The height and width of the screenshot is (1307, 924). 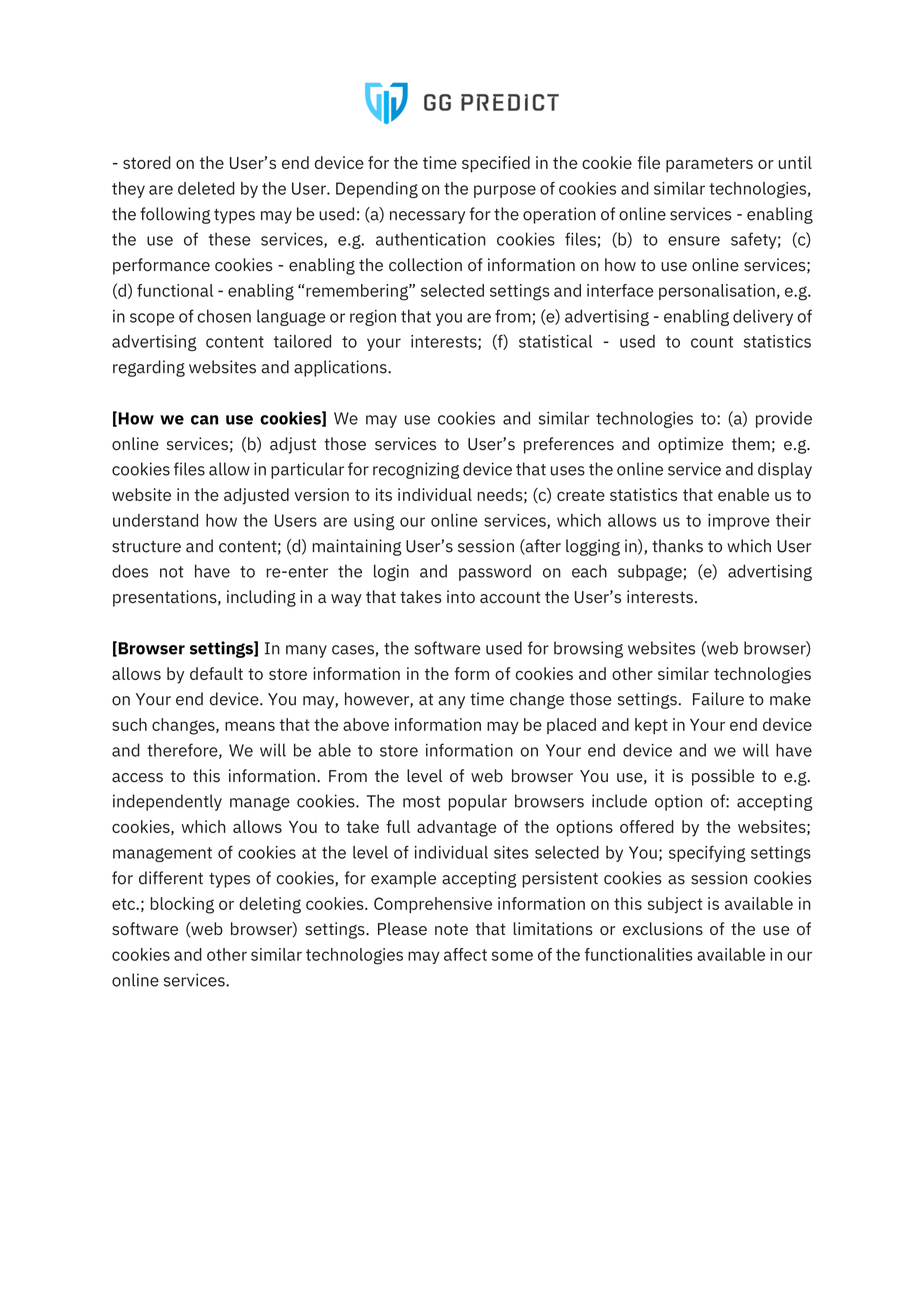 I want to click on note, so click(x=451, y=929).
